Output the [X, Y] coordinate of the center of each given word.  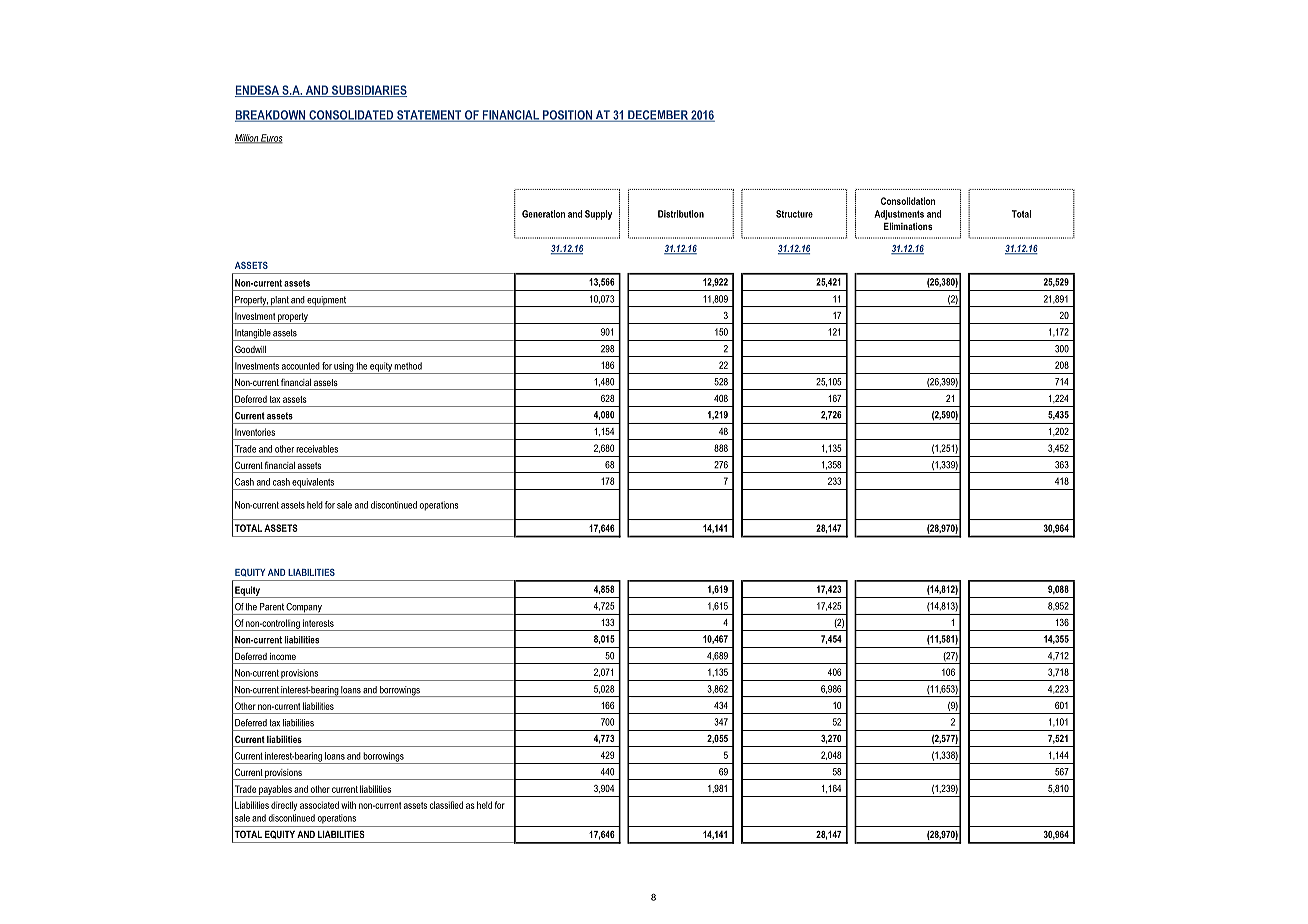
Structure [794, 214]
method [408, 366]
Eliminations [908, 226]
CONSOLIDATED [351, 116]
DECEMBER [658, 116]
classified [446, 805]
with [348, 805]
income [283, 656]
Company [304, 609]
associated [319, 805]
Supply [598, 215]
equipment [327, 301]
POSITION [567, 116]
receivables [317, 449]
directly [284, 806]
